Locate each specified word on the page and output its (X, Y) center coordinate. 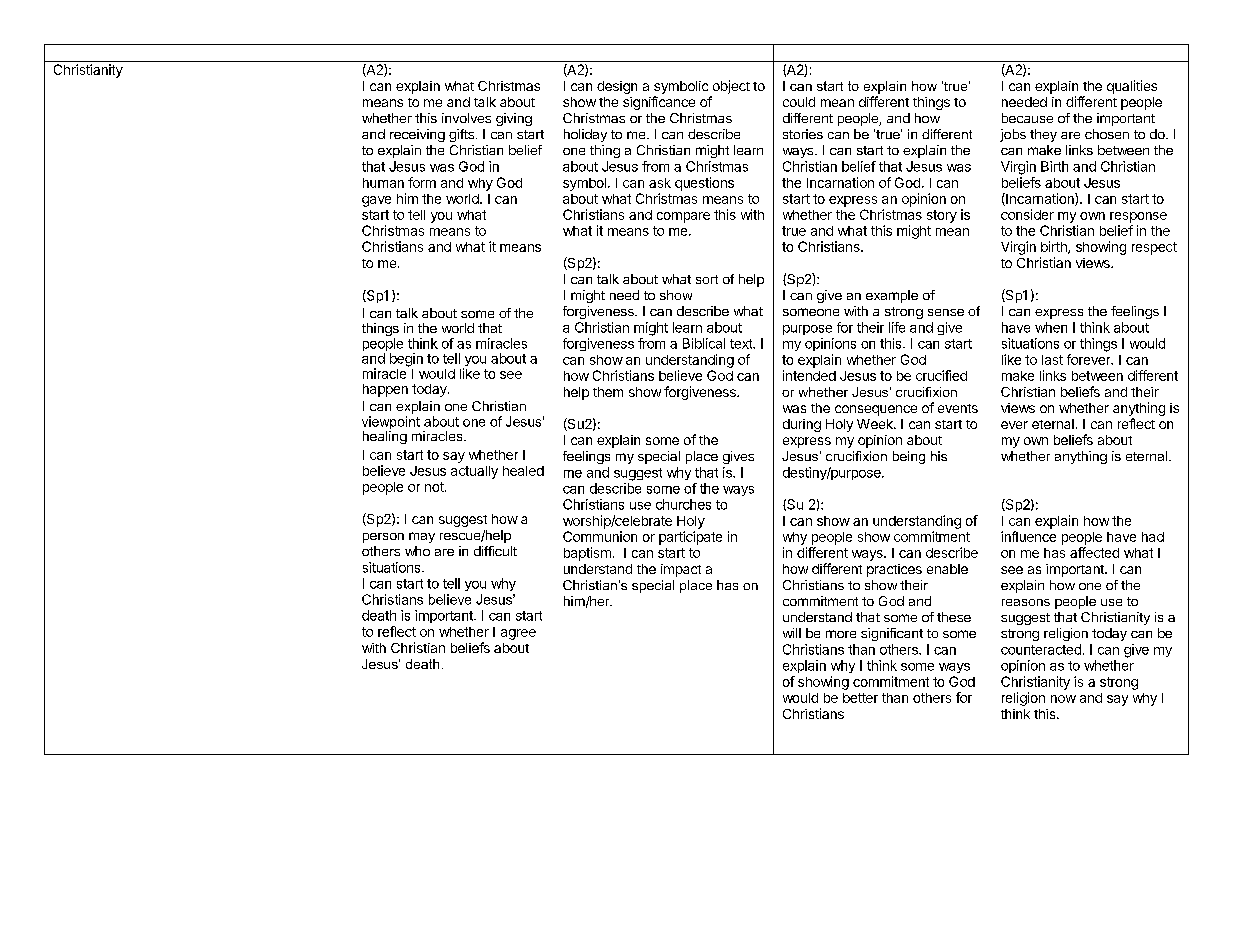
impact (681, 570)
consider (1027, 214)
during (802, 425)
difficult (495, 551)
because (1027, 118)
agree (518, 634)
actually (474, 472)
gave (376, 201)
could (799, 102)
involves (466, 118)
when (1051, 327)
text (742, 344)
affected (1094, 552)
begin (406, 360)
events (958, 408)
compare (683, 217)
